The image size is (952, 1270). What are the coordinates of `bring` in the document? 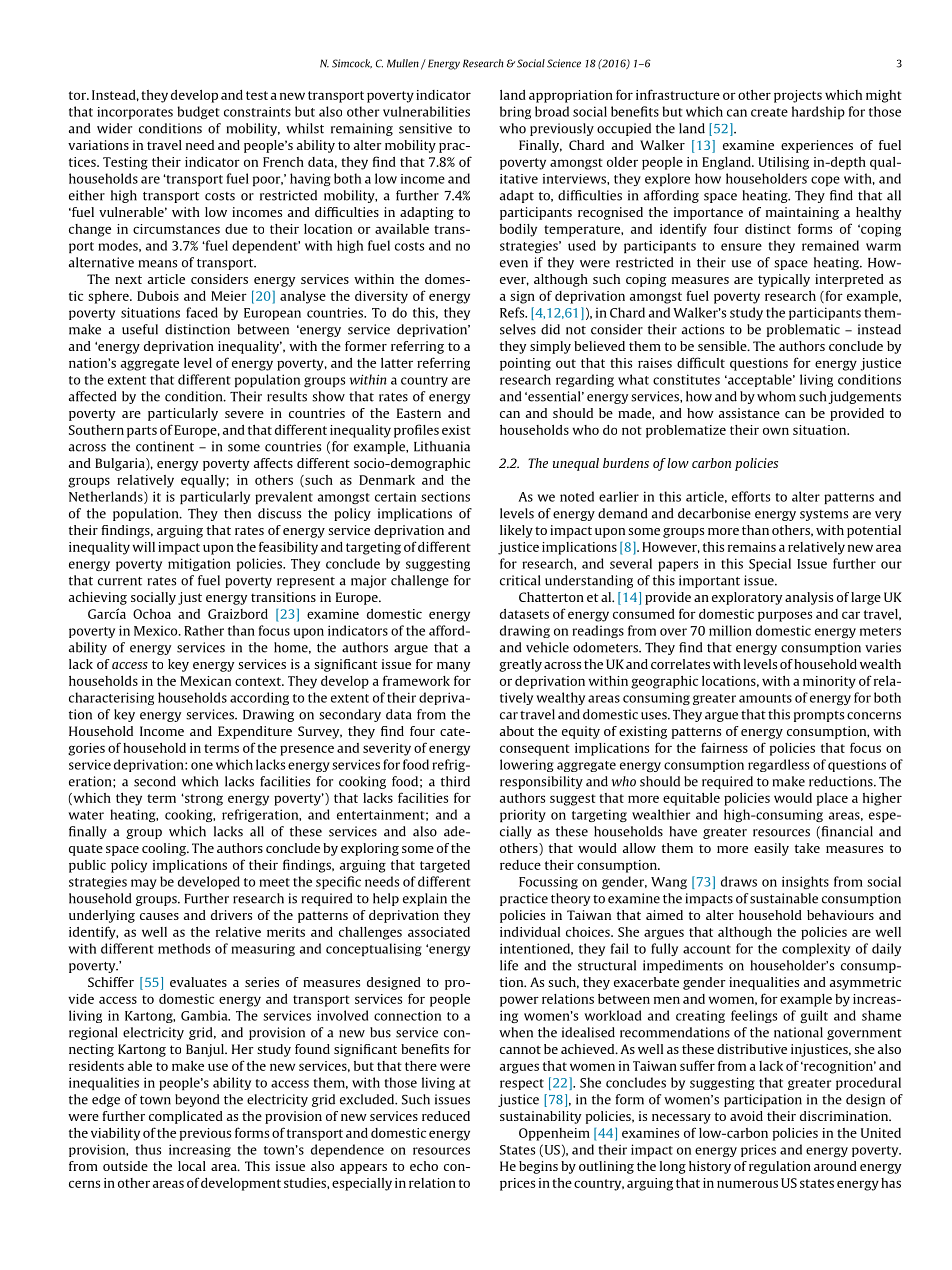 It's located at (515, 112).
